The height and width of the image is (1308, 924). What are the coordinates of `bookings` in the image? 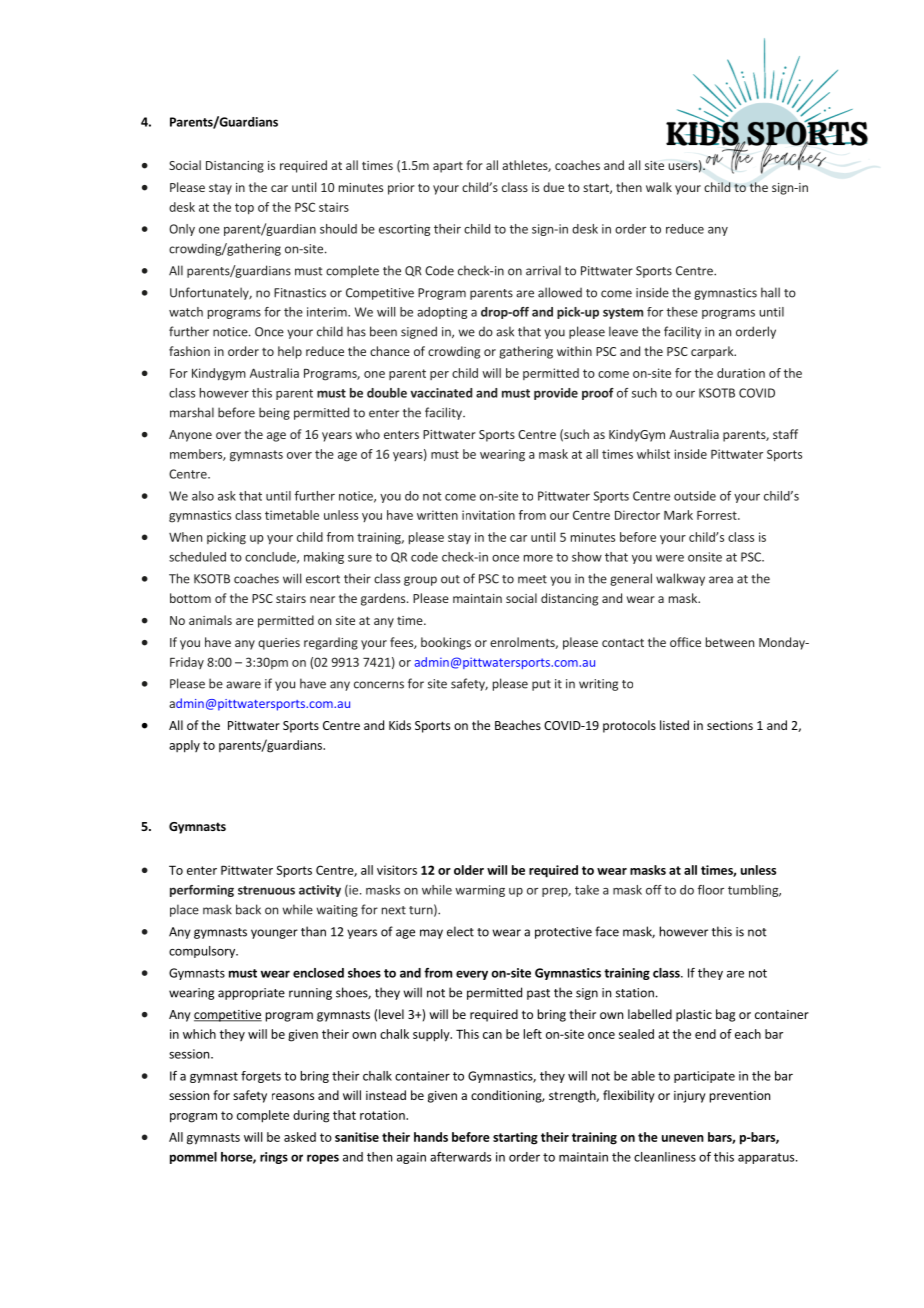 It's located at (446, 643).
